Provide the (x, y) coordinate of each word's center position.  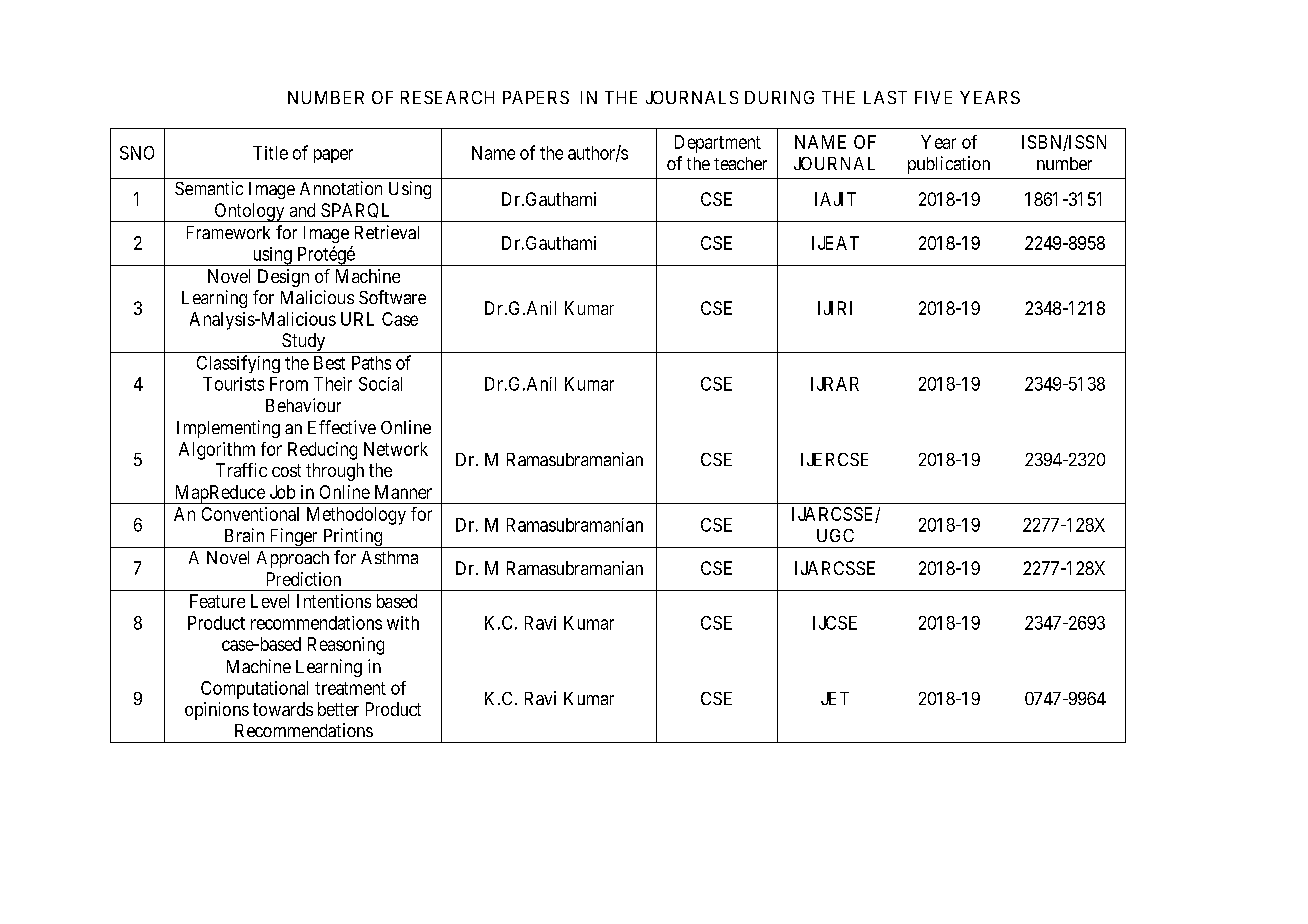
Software (392, 297)
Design (283, 278)
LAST (885, 97)
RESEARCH (447, 97)
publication (949, 165)
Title (270, 153)
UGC (835, 535)
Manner (403, 492)
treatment (350, 688)
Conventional (250, 514)
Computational (254, 690)
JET (835, 698)
